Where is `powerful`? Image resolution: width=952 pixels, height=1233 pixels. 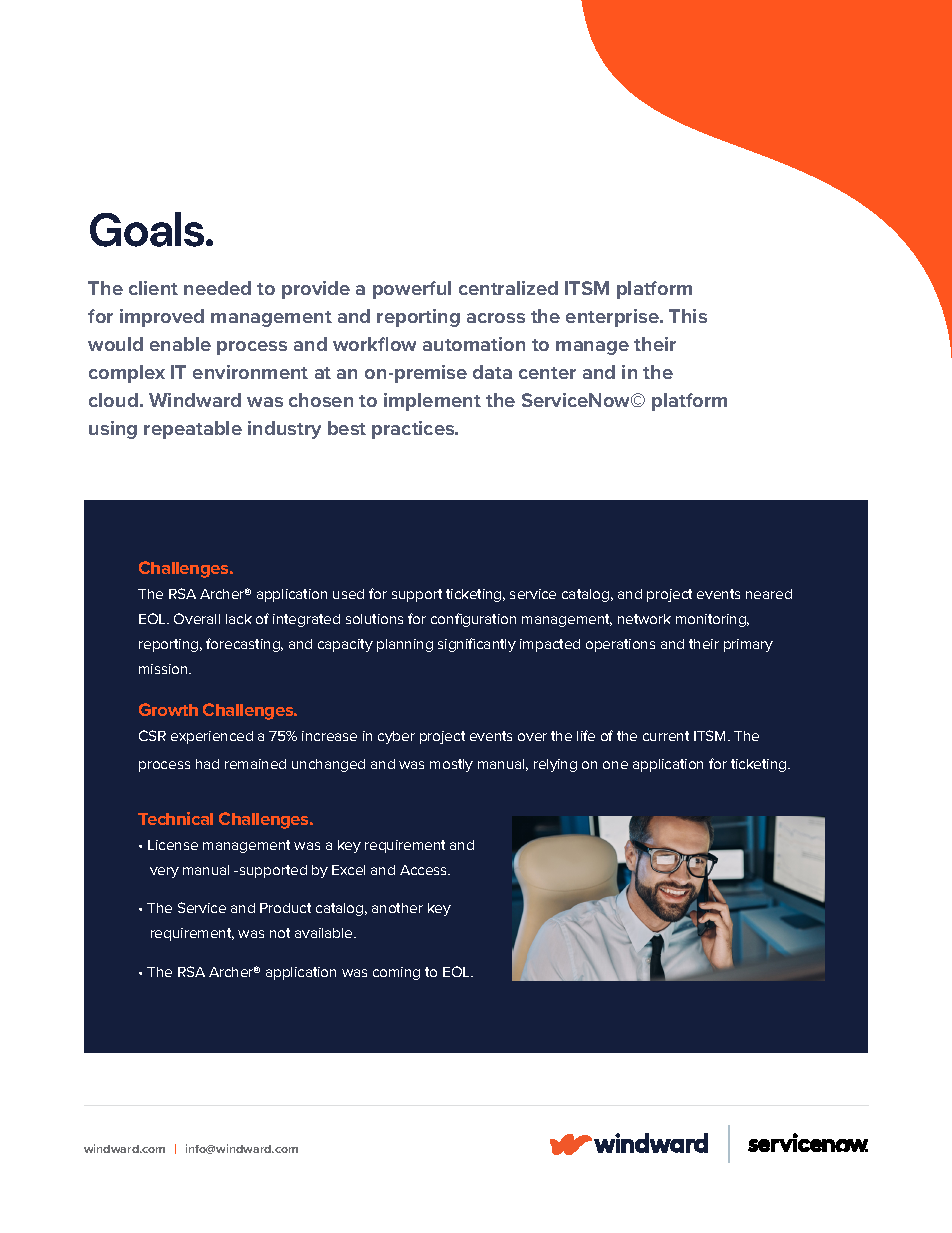 powerful is located at coordinates (412, 290).
